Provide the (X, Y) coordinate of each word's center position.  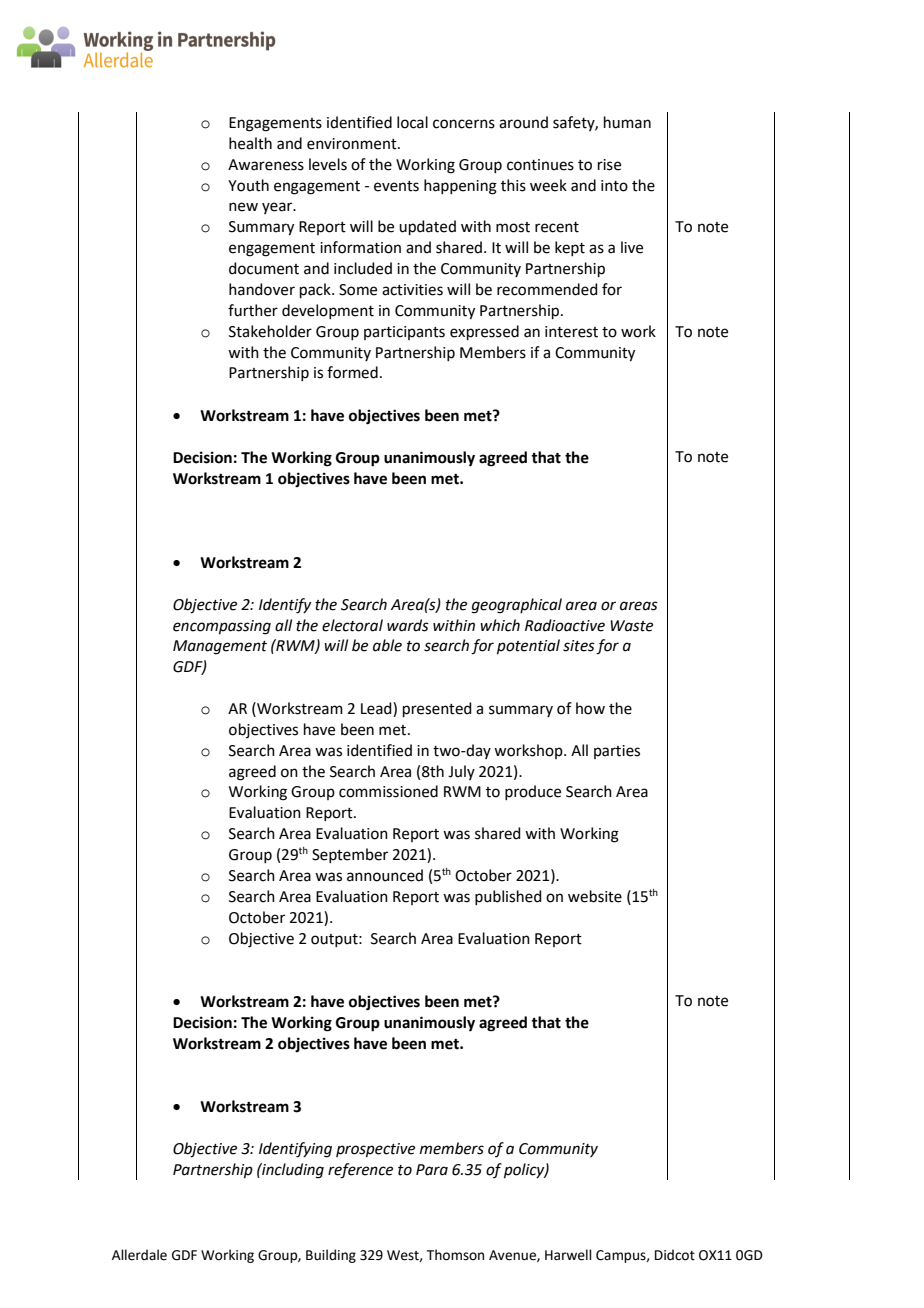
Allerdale (139, 1255)
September (350, 855)
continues (540, 165)
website (595, 896)
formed (352, 372)
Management (220, 647)
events (396, 186)
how (590, 708)
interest (571, 332)
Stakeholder (270, 331)
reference (360, 1171)
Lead (377, 709)
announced (385, 875)
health (250, 143)
